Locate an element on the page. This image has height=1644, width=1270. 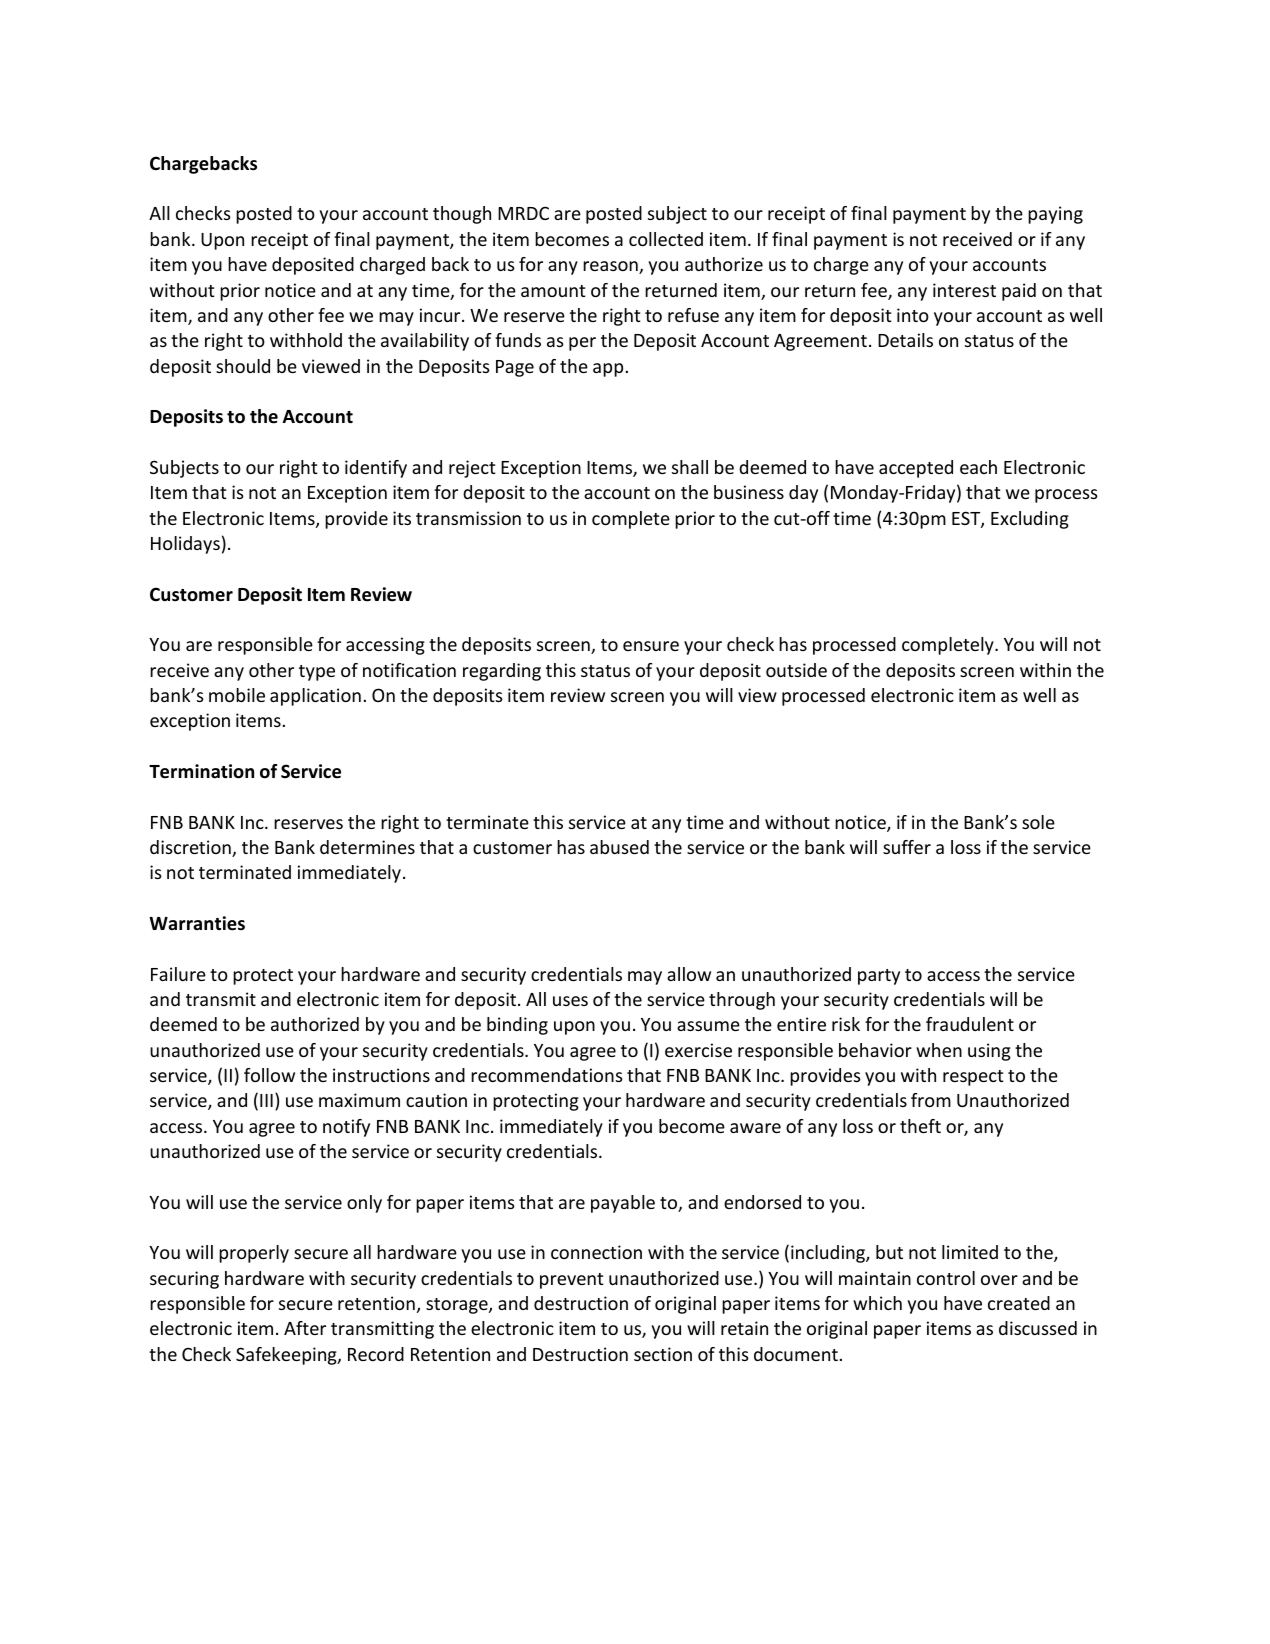
exercise is located at coordinates (698, 1050).
